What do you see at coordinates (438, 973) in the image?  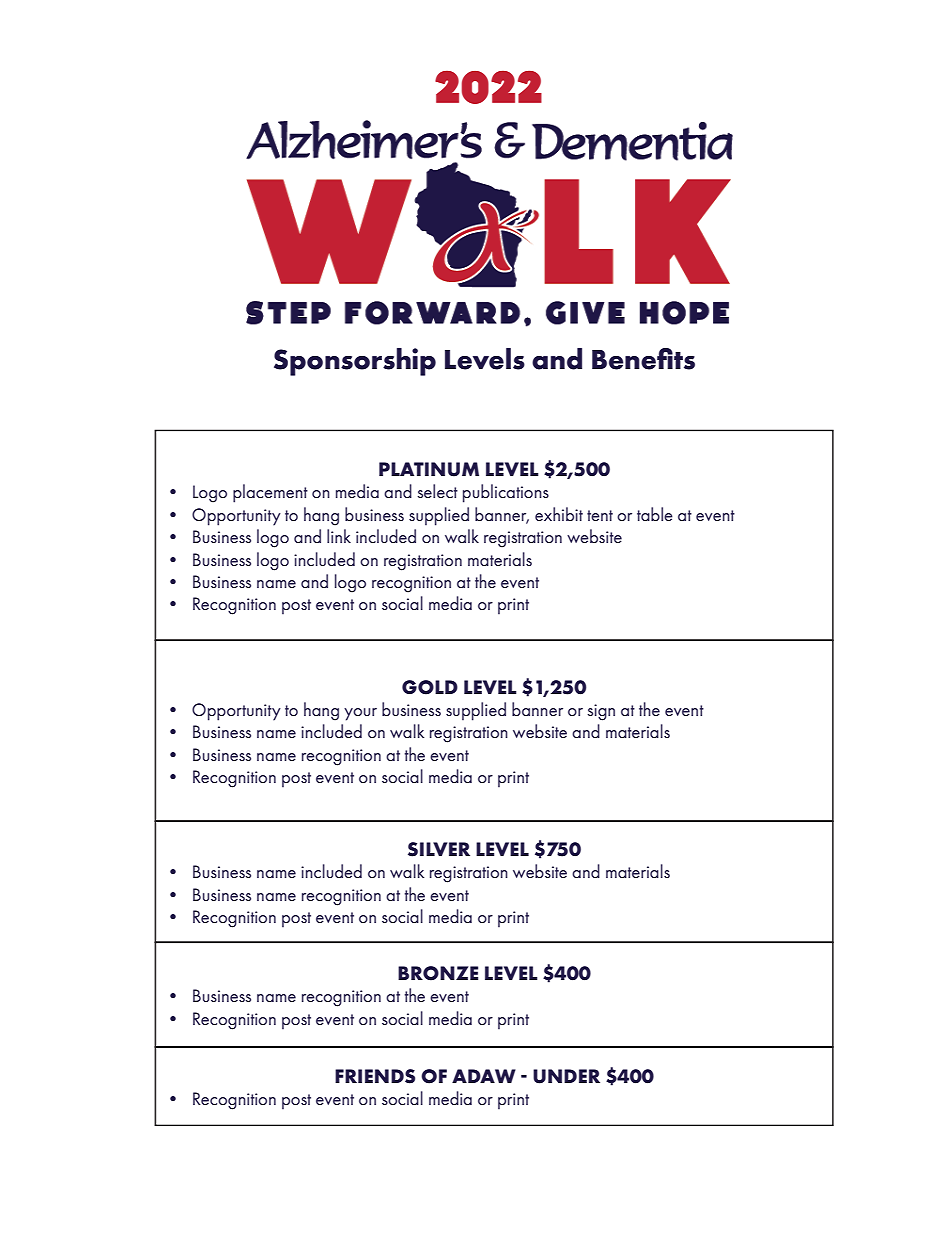 I see `BRONZE` at bounding box center [438, 973].
